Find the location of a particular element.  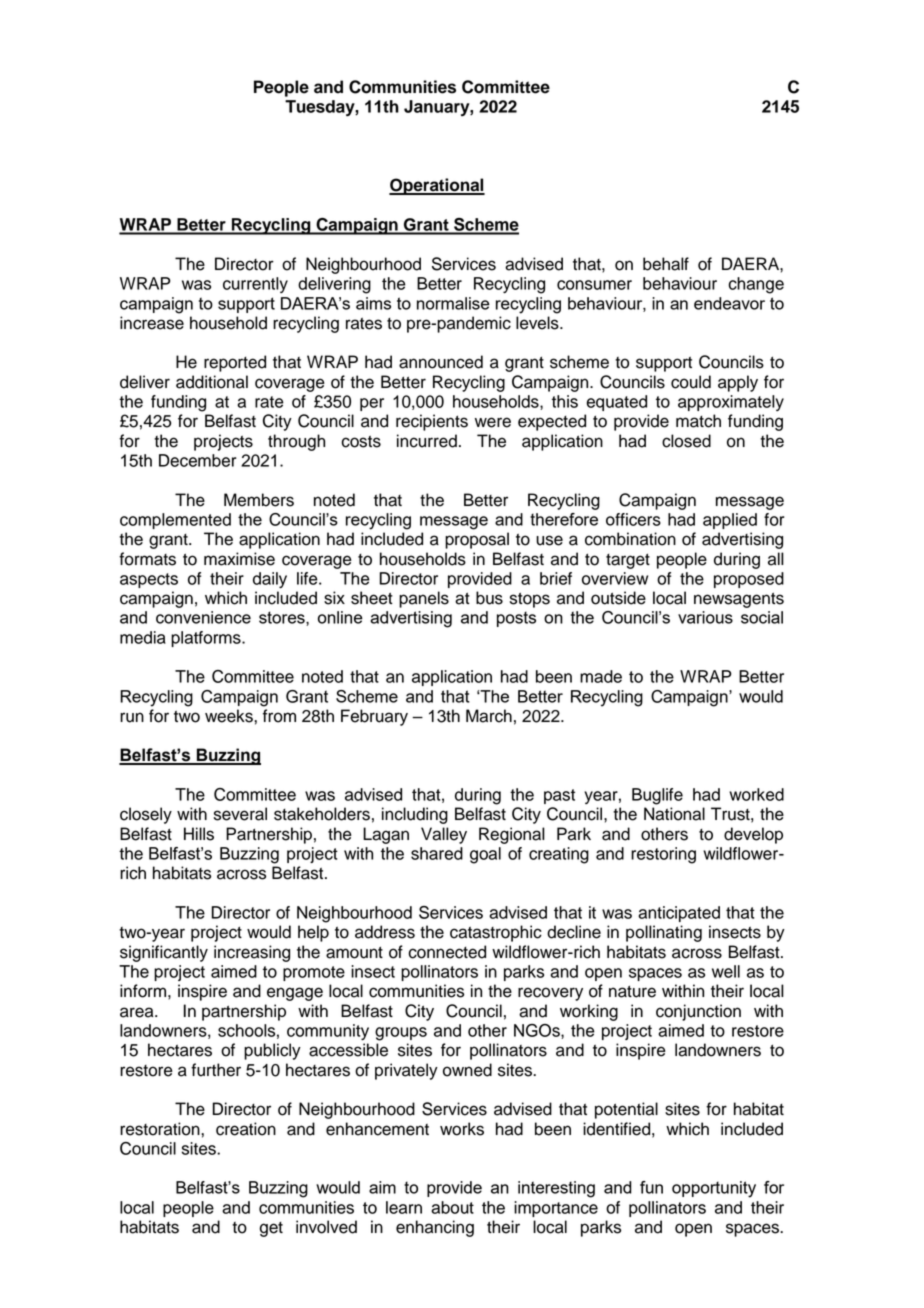

creation is located at coordinates (246, 1129).
